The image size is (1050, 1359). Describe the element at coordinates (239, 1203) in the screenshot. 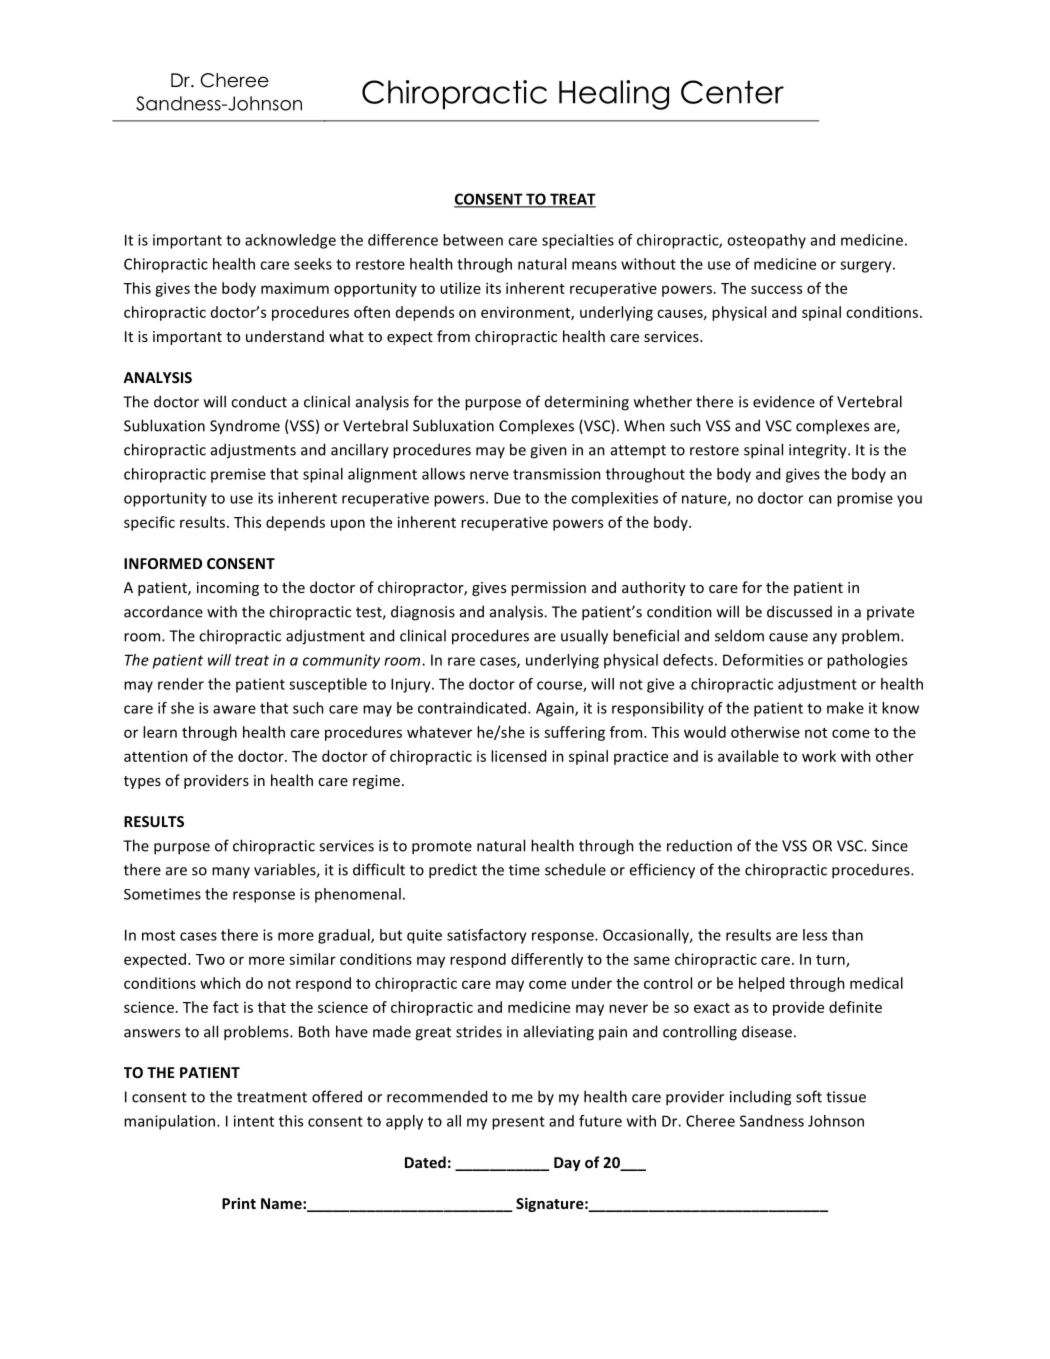

I see `Print` at that location.
